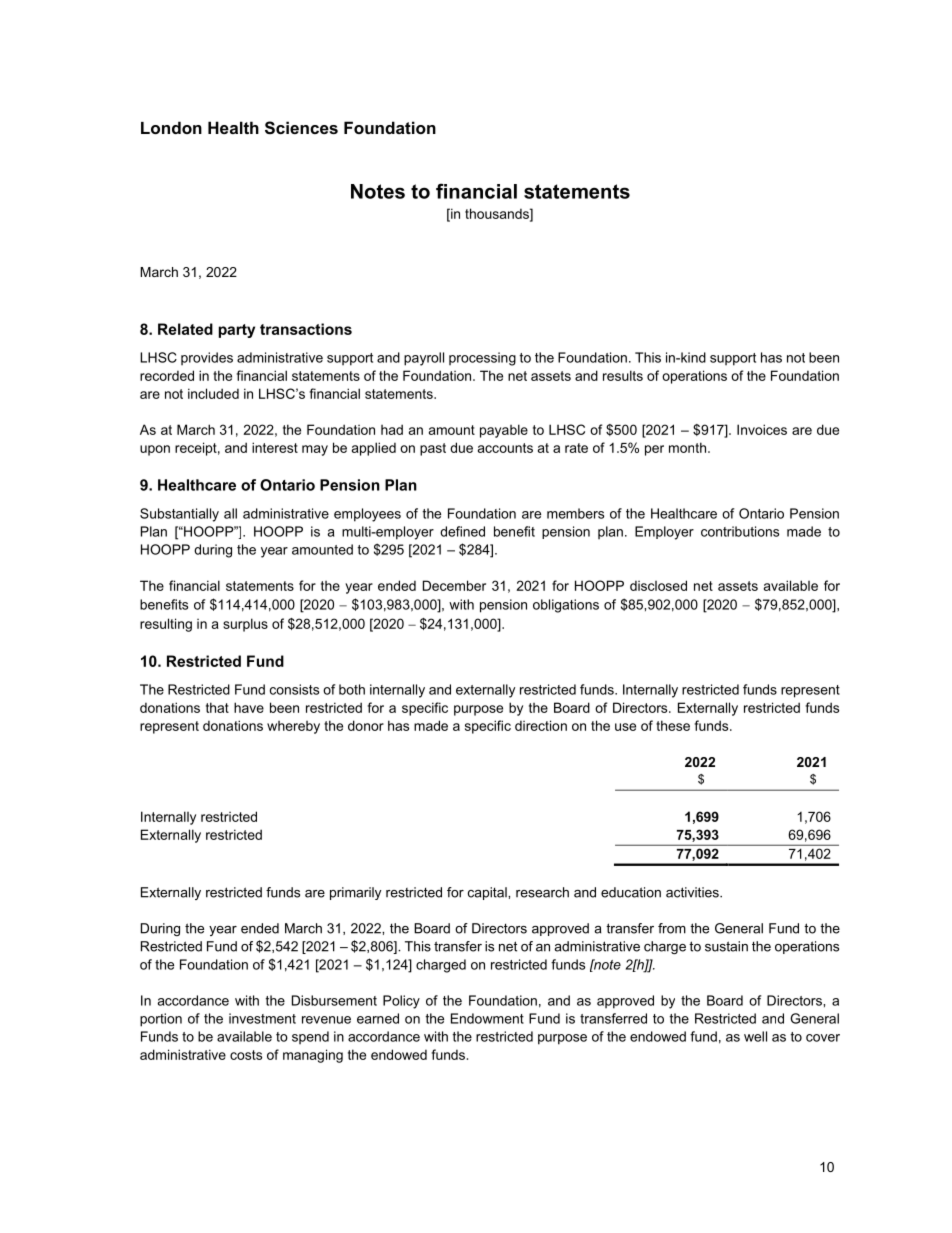 The image size is (952, 1233). Describe the element at coordinates (249, 707) in the image. I see `have` at that location.
